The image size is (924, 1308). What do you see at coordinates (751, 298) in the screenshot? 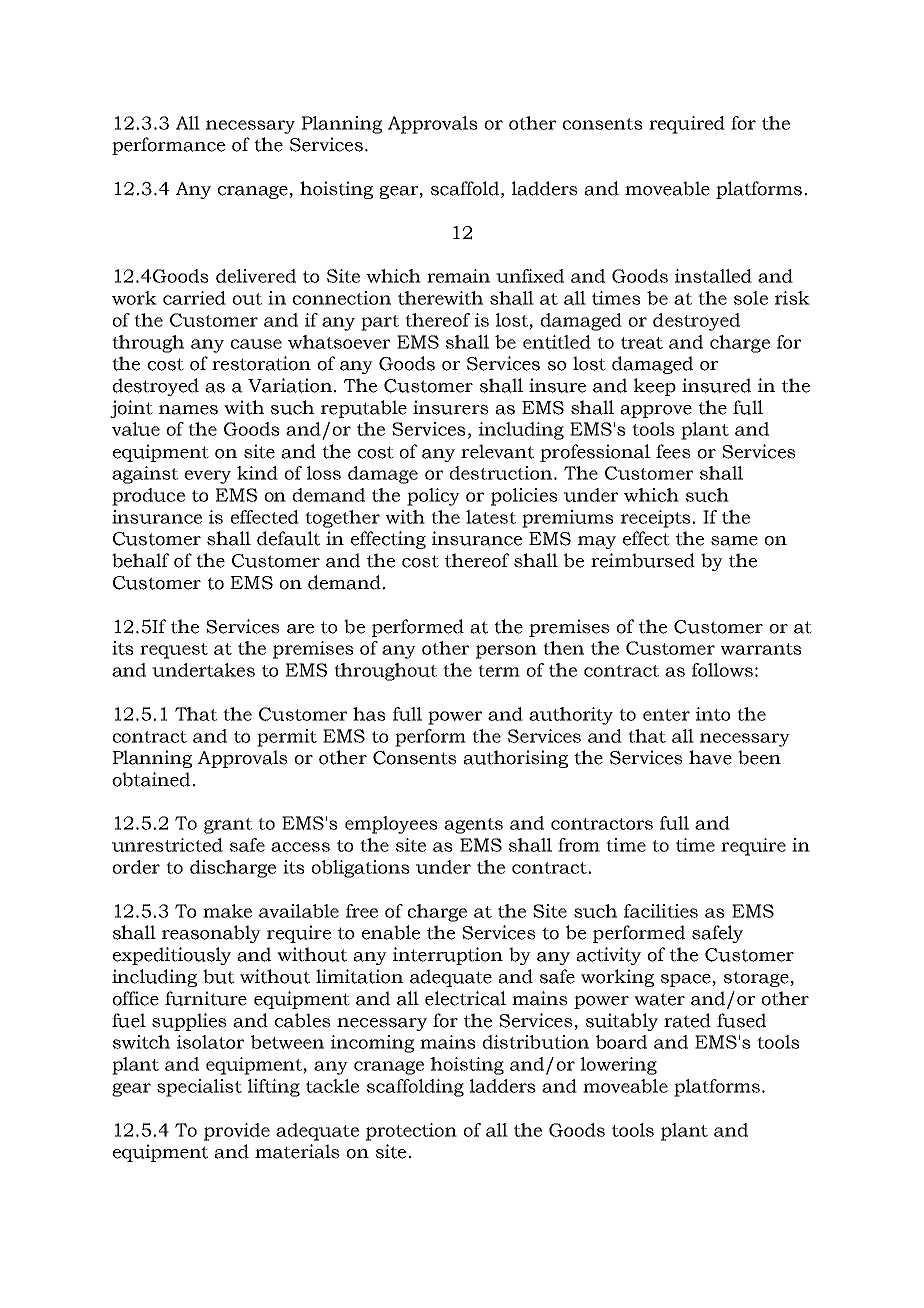
I see `sole` at bounding box center [751, 298].
